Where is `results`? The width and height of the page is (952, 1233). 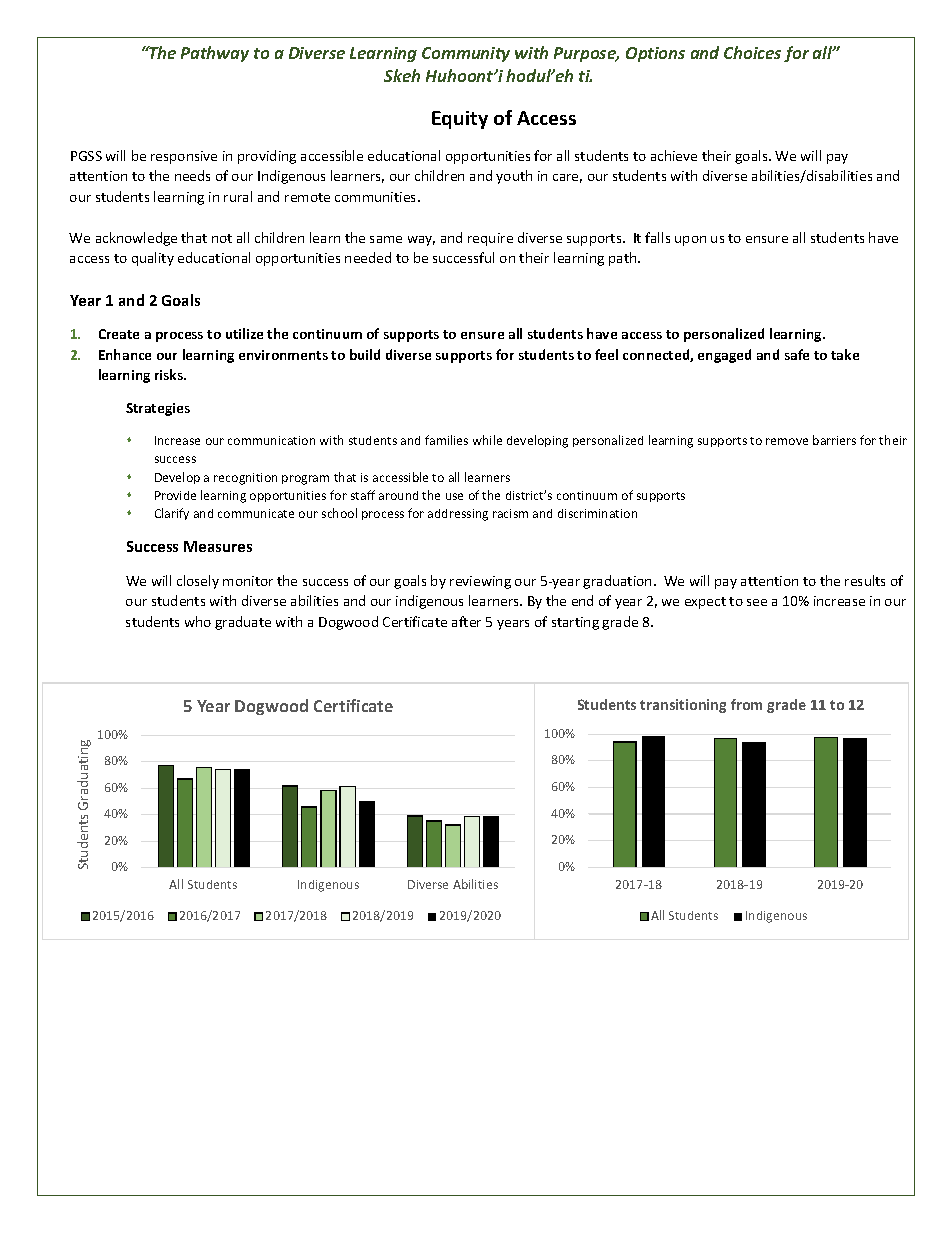
results is located at coordinates (865, 580).
